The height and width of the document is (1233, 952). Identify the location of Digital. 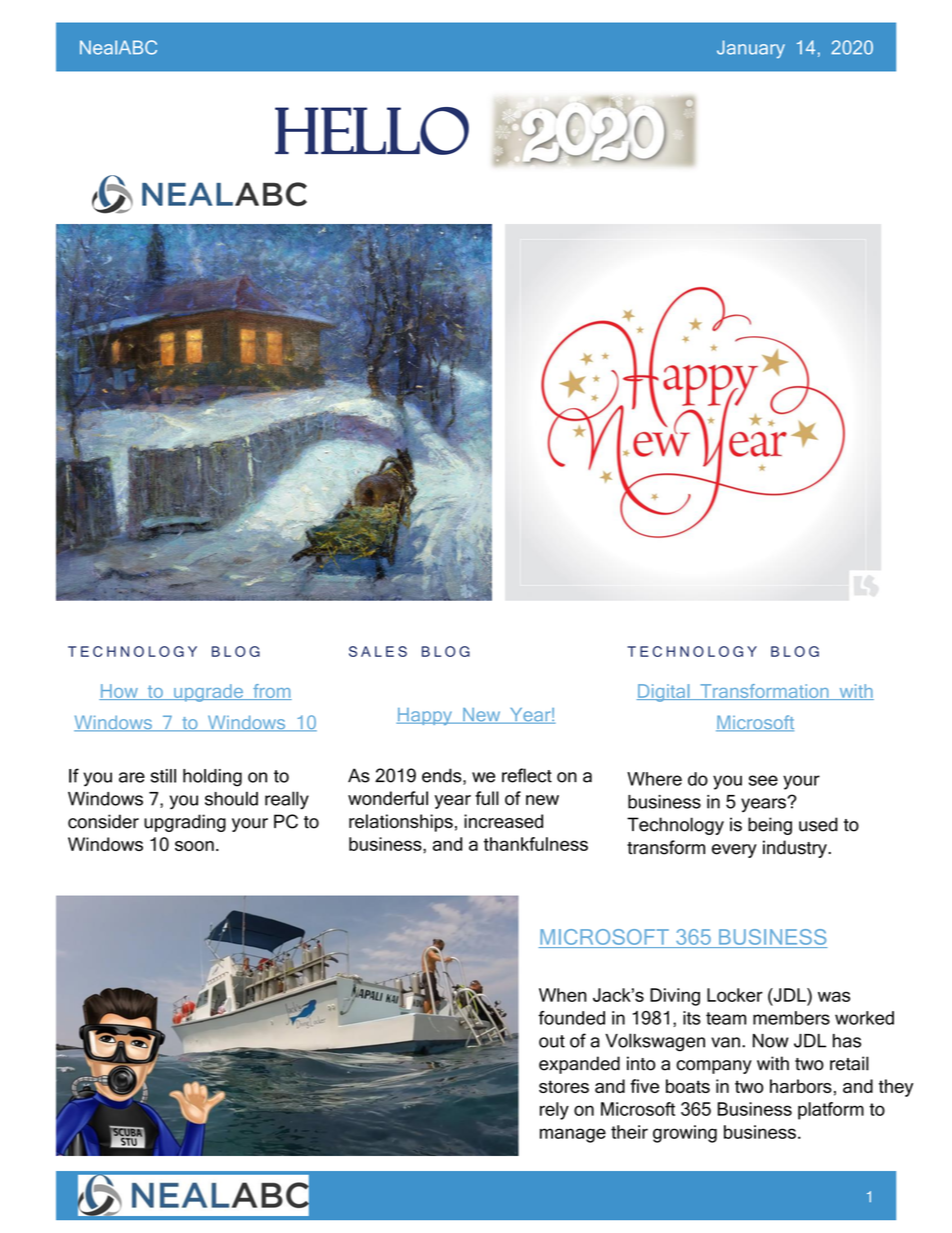
(664, 693).
